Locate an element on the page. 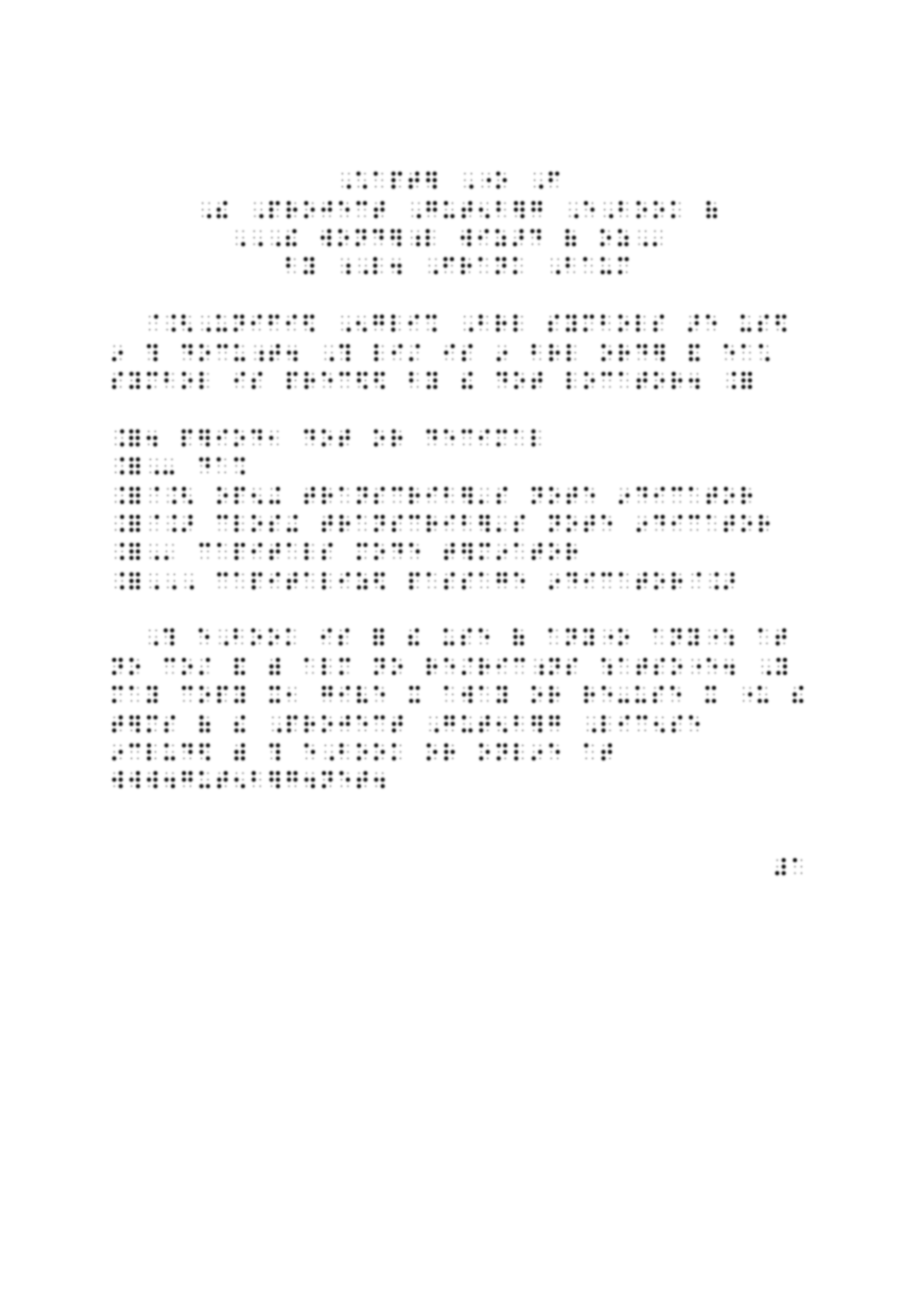  ORD is located at coordinates (624, 353).
